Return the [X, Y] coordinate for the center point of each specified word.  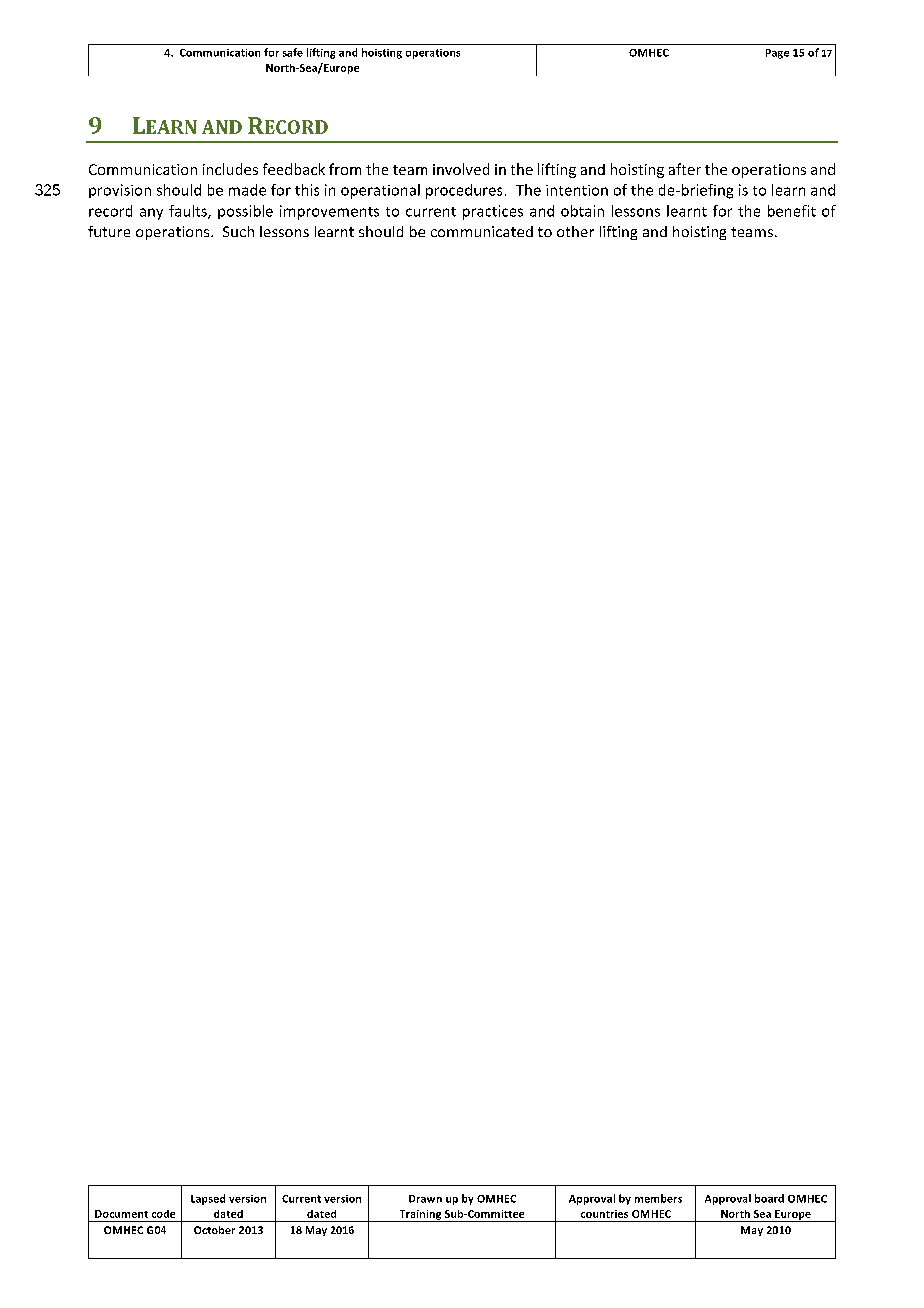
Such [238, 231]
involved [461, 169]
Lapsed [208, 1199]
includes [230, 169]
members [658, 1198]
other [575, 231]
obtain [582, 211]
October [214, 1230]
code [163, 1214]
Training [420, 1216]
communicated [482, 231]
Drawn [425, 1199]
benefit [792, 211]
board [769, 1198]
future [109, 231]
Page [777, 54]
